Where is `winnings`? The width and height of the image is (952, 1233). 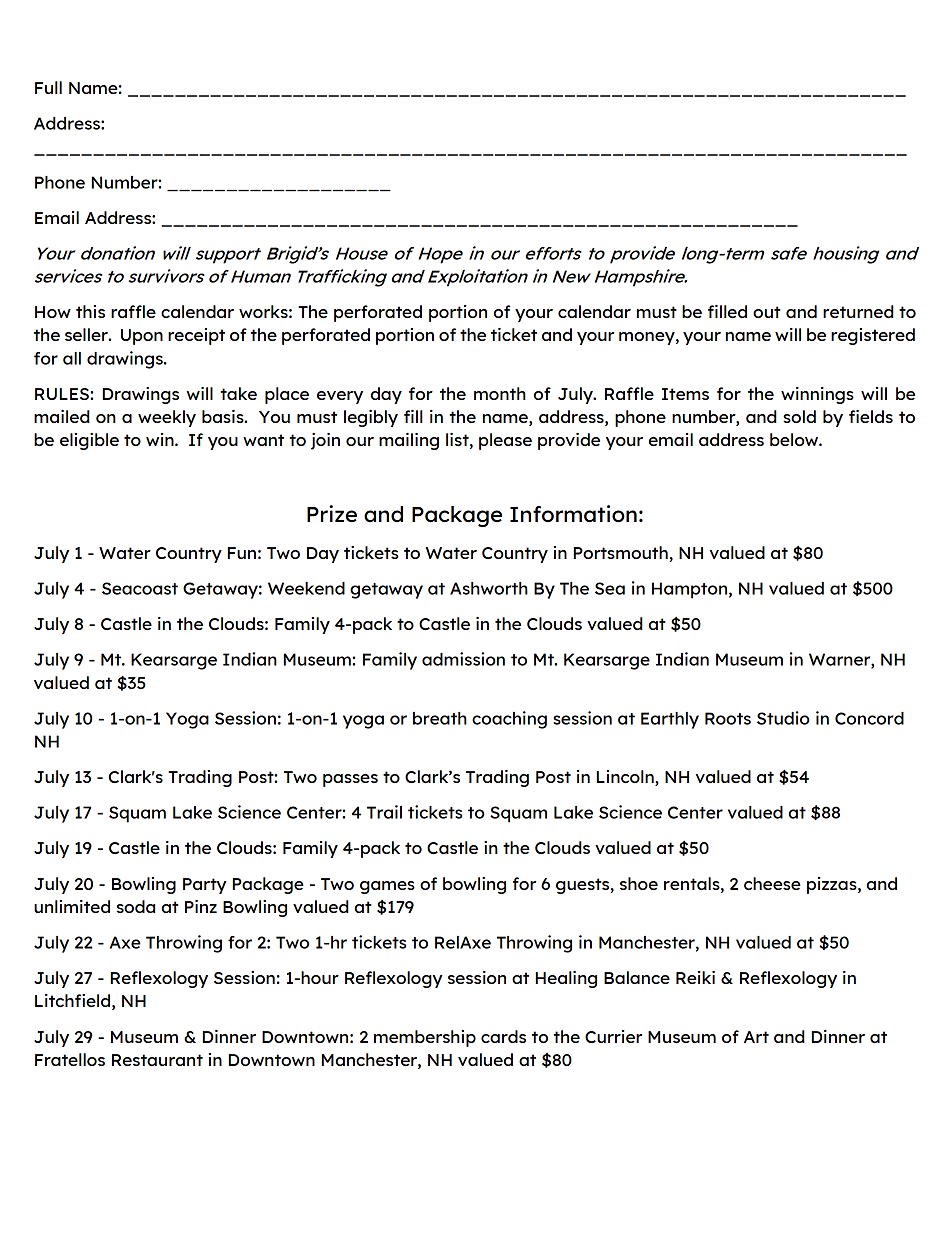 winnings is located at coordinates (817, 395).
